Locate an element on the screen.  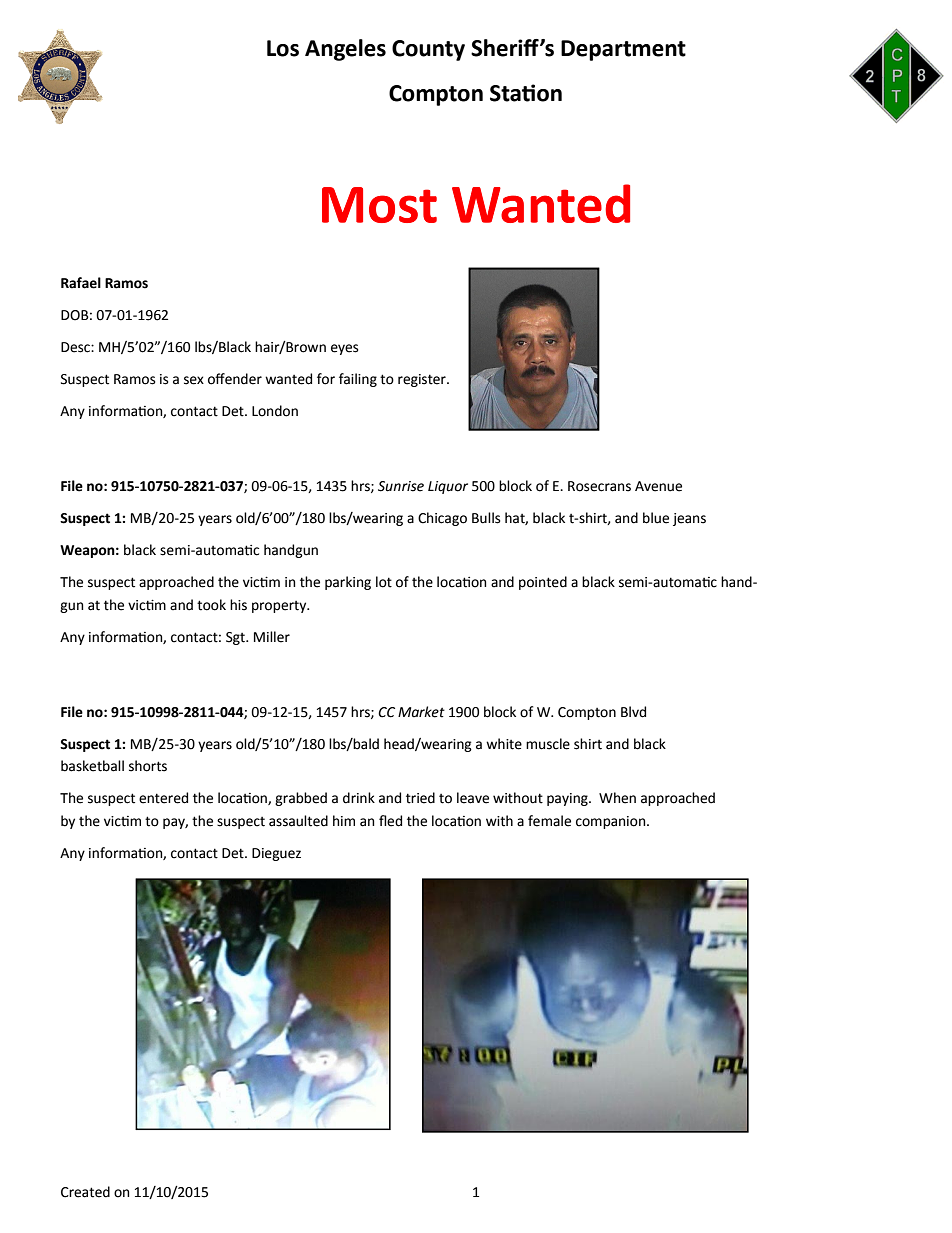
pointed is located at coordinates (543, 583).
